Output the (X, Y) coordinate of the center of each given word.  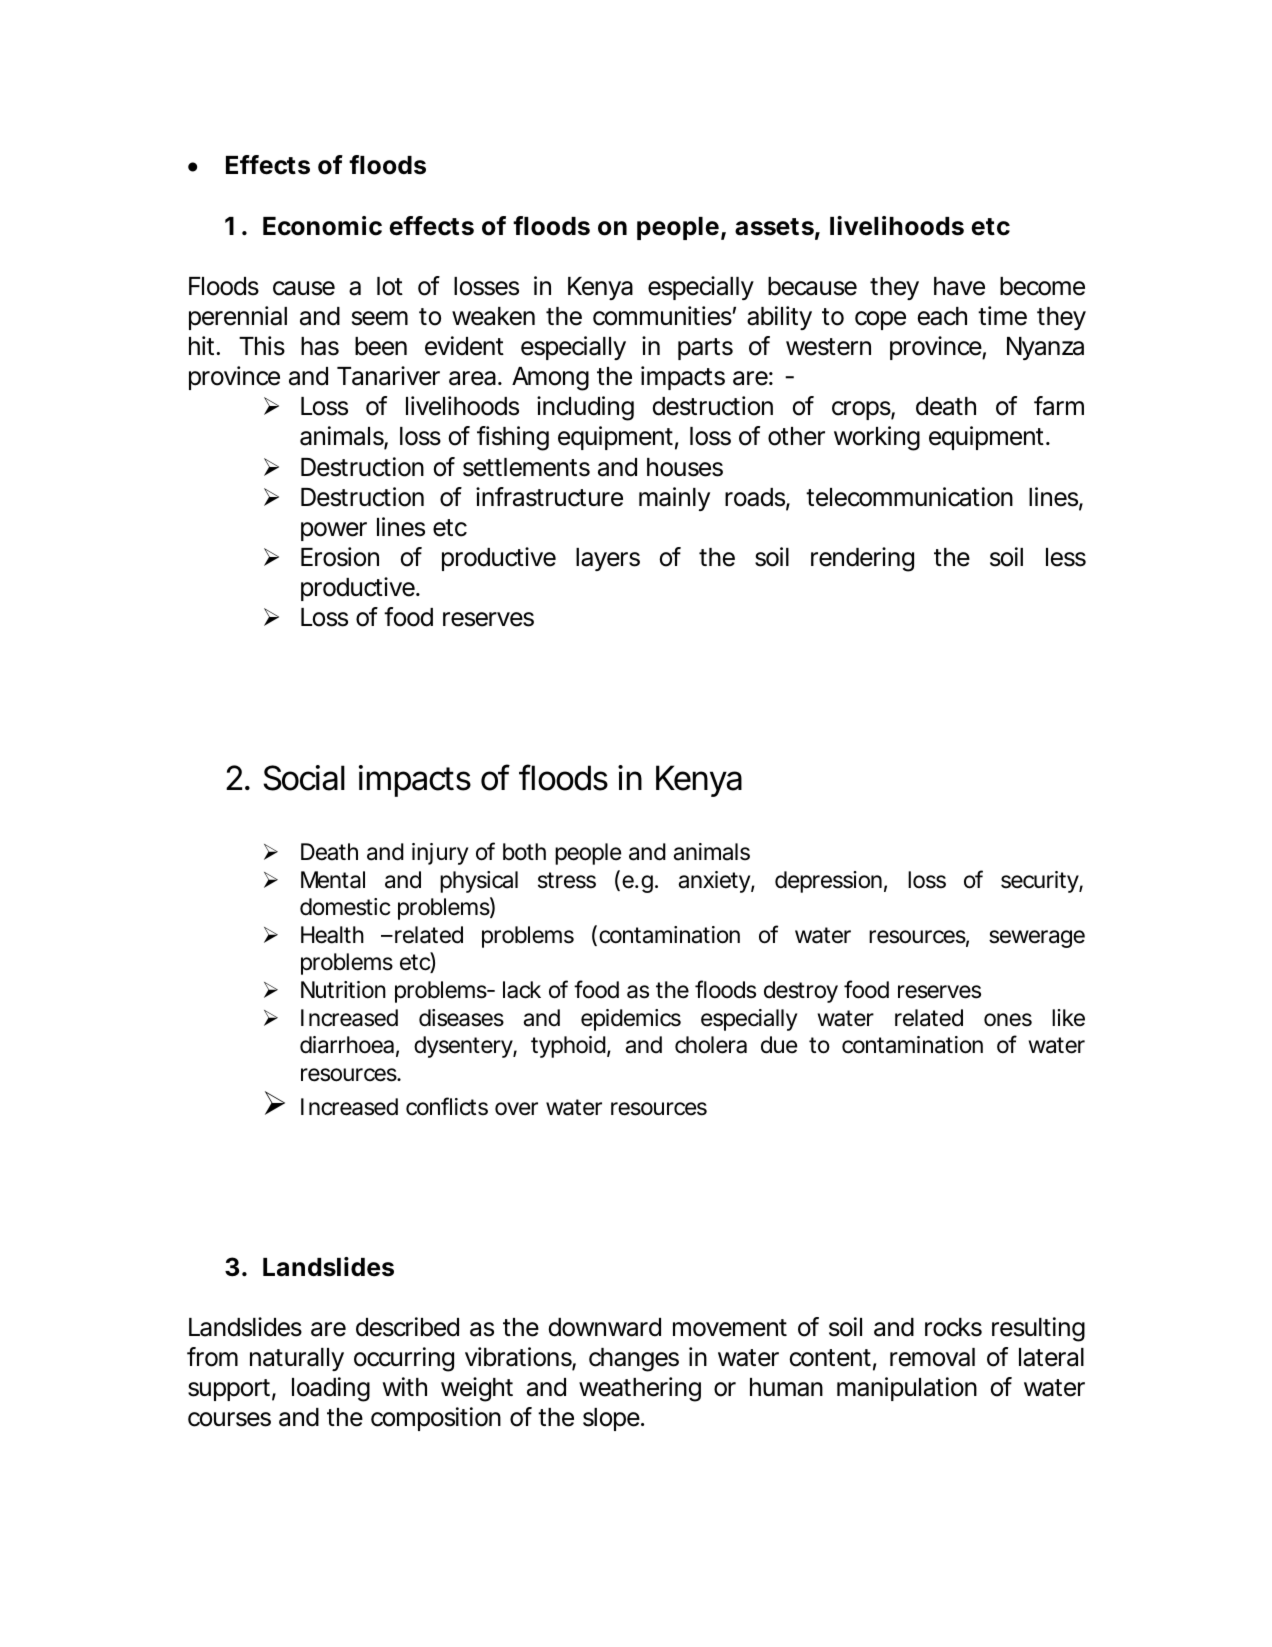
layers (608, 559)
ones (1008, 1020)
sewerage (1037, 939)
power (334, 531)
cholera (711, 1045)
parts (705, 349)
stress (567, 880)
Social (304, 778)
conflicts (447, 1106)
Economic (322, 226)
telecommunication (909, 497)
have (959, 286)
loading (331, 1389)
